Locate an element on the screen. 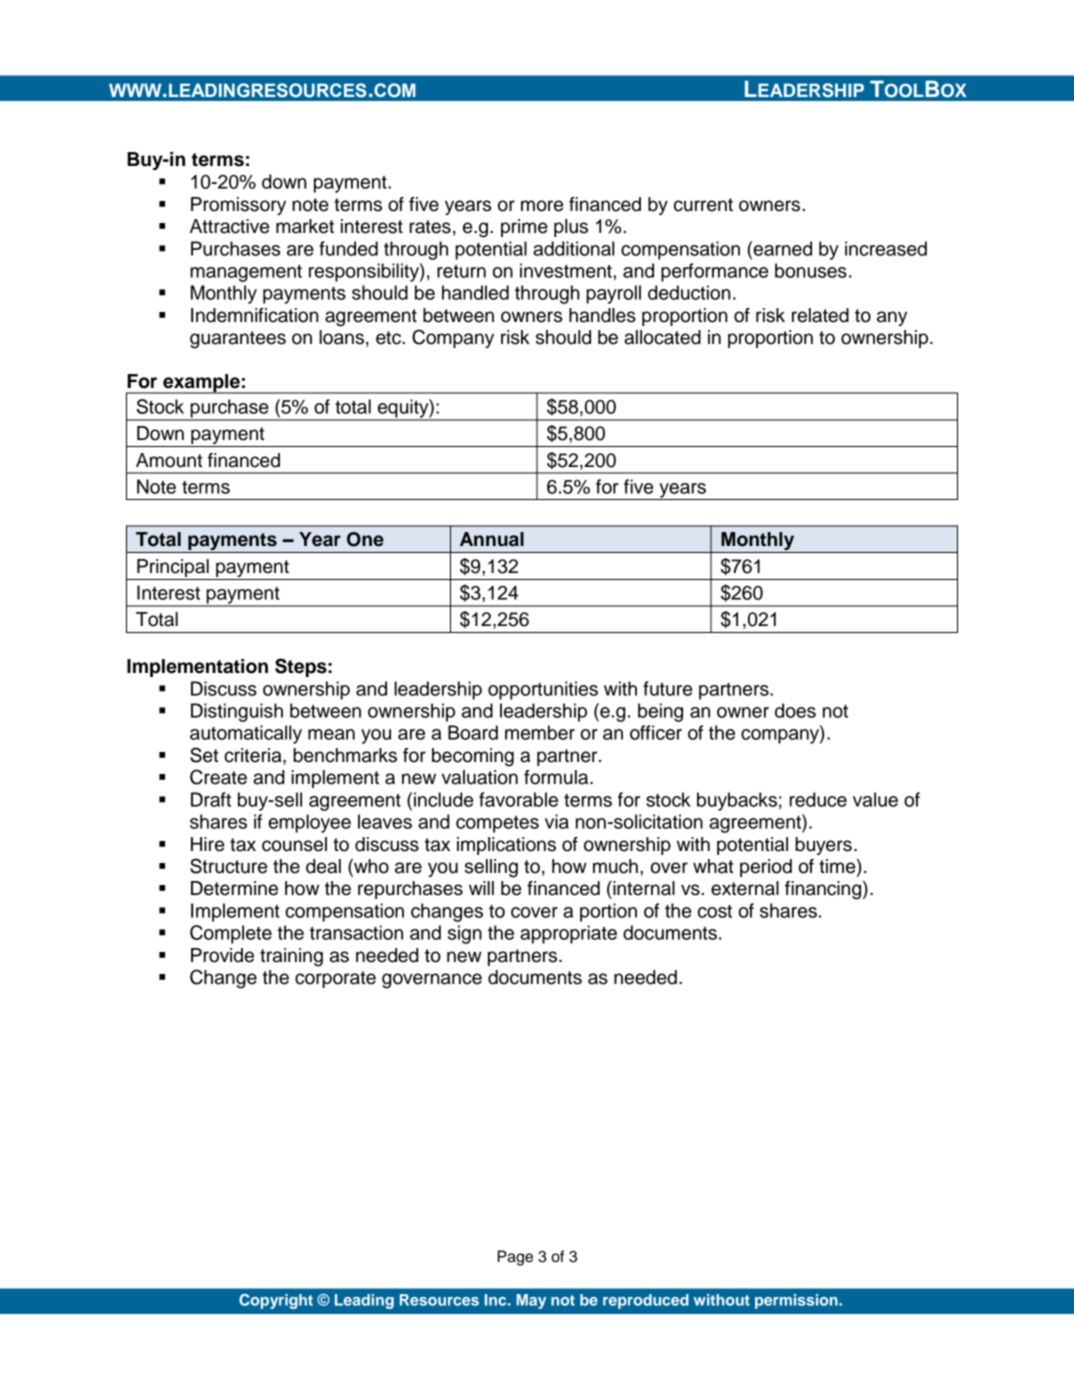  Distinguish is located at coordinates (237, 712).
